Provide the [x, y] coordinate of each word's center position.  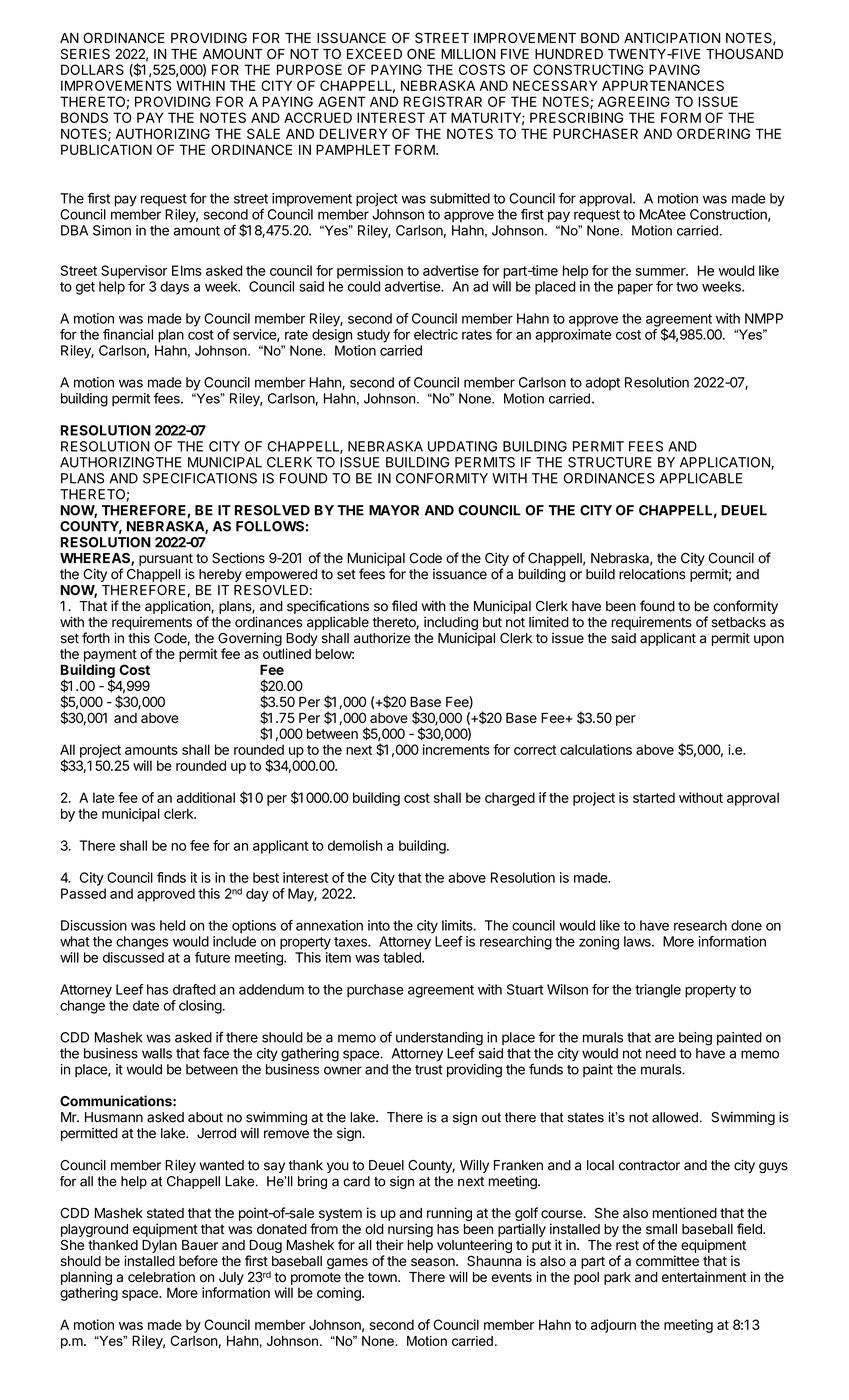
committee [667, 1261]
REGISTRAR [443, 101]
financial [128, 334]
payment [110, 655]
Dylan [159, 1246]
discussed [133, 957]
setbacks [738, 622]
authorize [382, 638]
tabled [403, 957]
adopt [602, 383]
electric [436, 334]
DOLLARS [92, 69]
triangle [658, 991]
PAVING [674, 69]
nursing [410, 1230]
